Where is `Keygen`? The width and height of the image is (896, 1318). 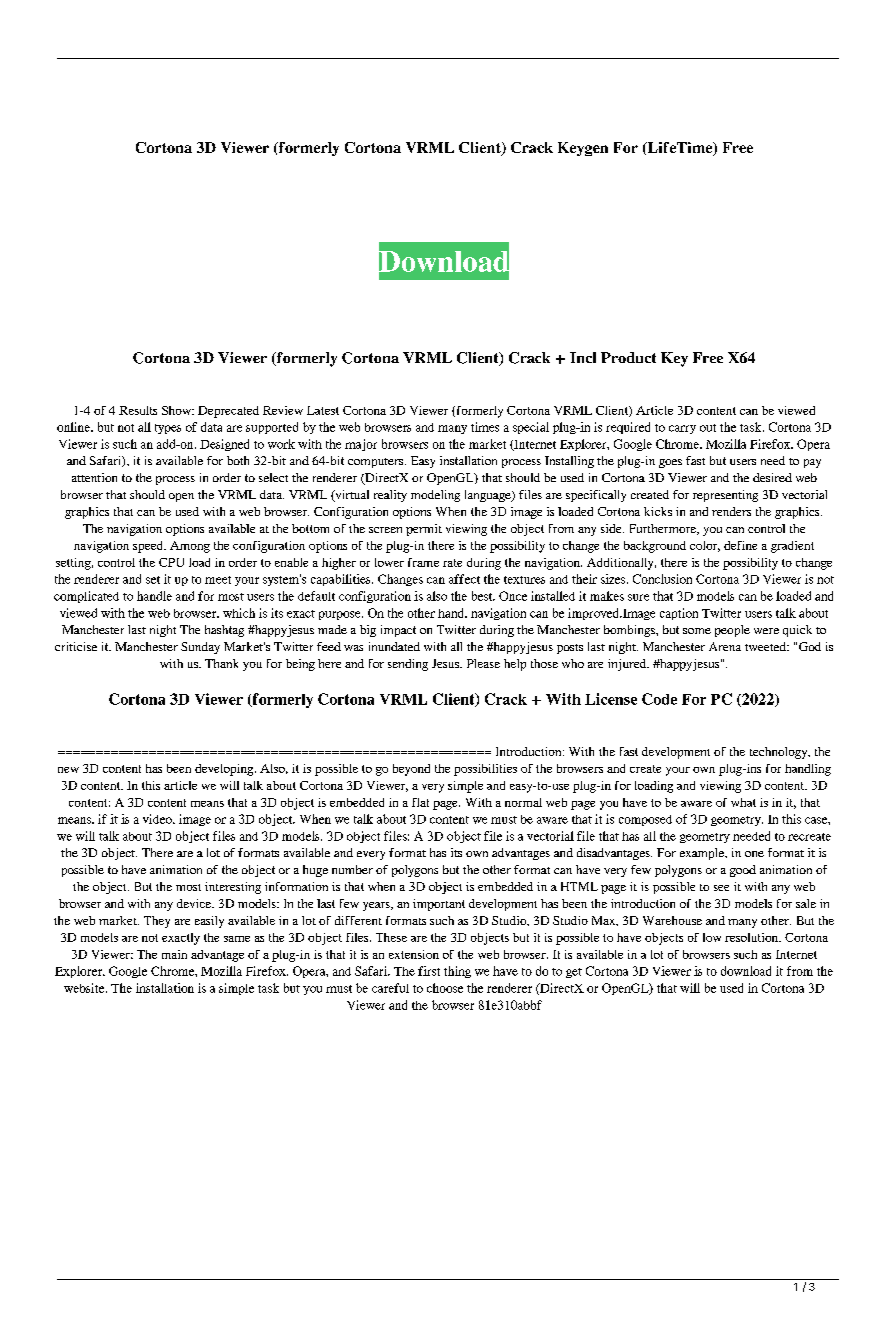 Keygen is located at coordinates (583, 149).
